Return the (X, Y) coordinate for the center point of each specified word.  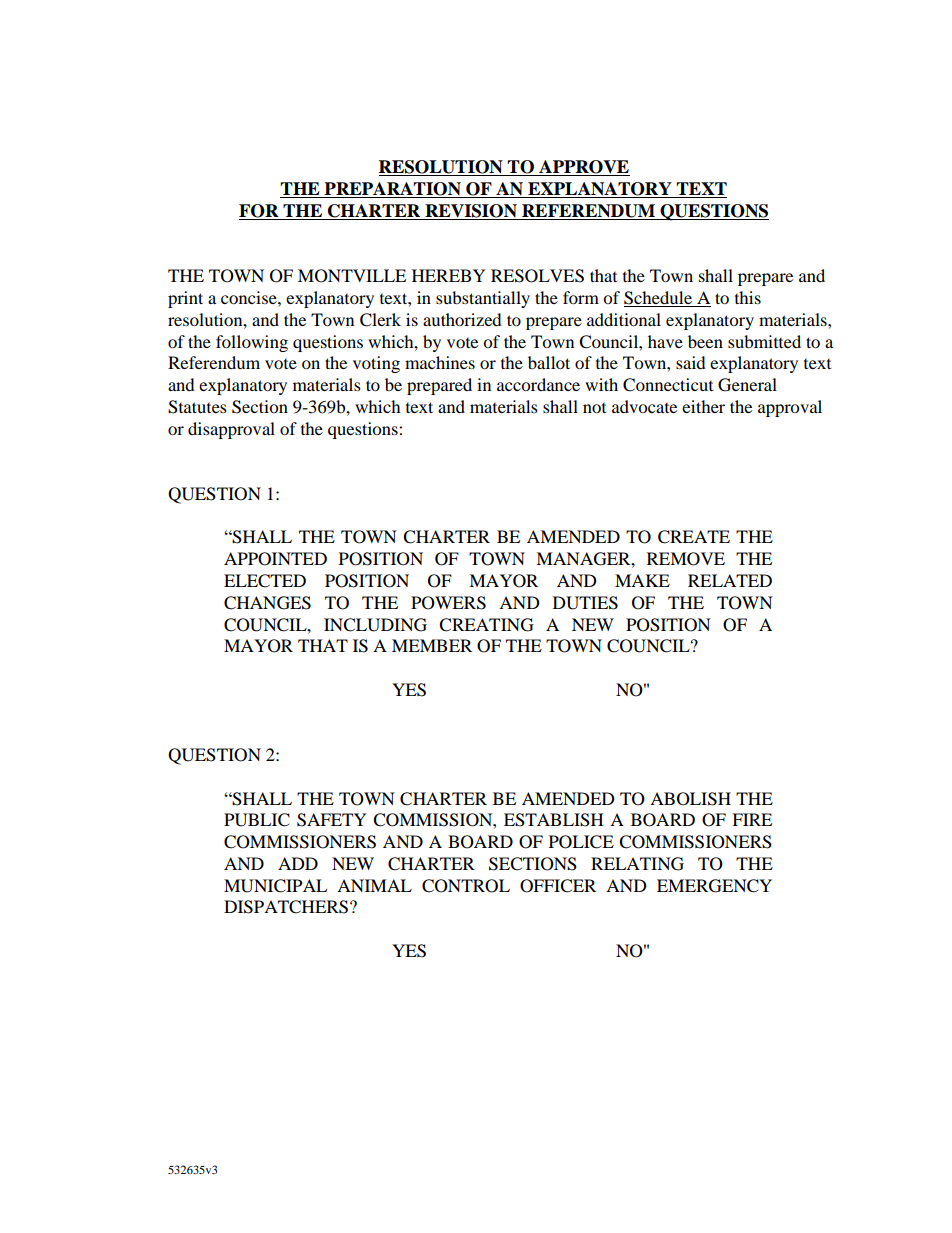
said (691, 362)
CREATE (694, 537)
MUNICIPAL (275, 886)
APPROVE (583, 168)
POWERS (448, 603)
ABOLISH (690, 799)
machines (440, 362)
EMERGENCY (714, 886)
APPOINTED (275, 559)
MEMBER (432, 645)
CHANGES (267, 603)
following (252, 343)
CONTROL (466, 886)
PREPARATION (392, 190)
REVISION (471, 212)
